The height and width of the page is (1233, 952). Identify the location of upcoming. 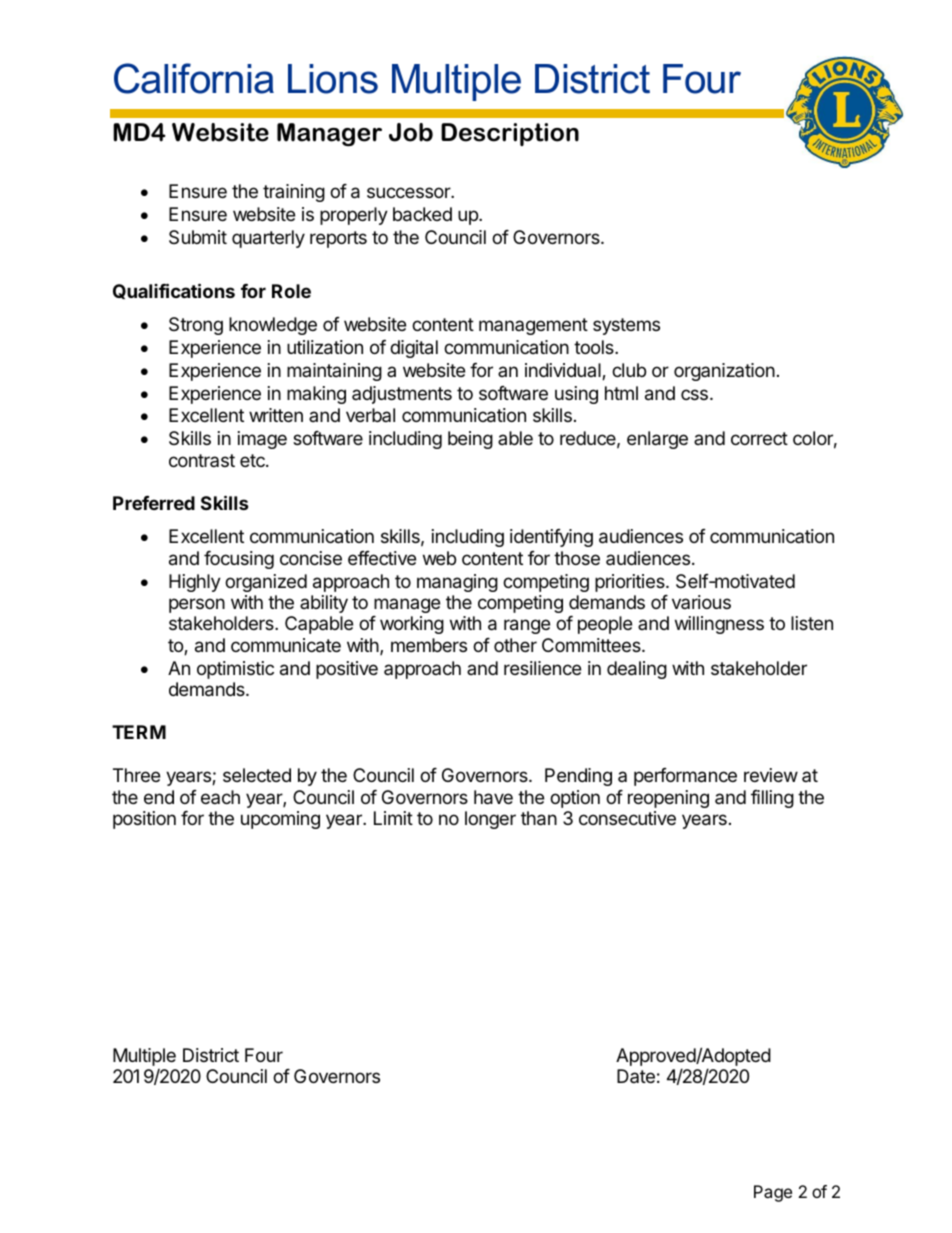
(280, 820).
